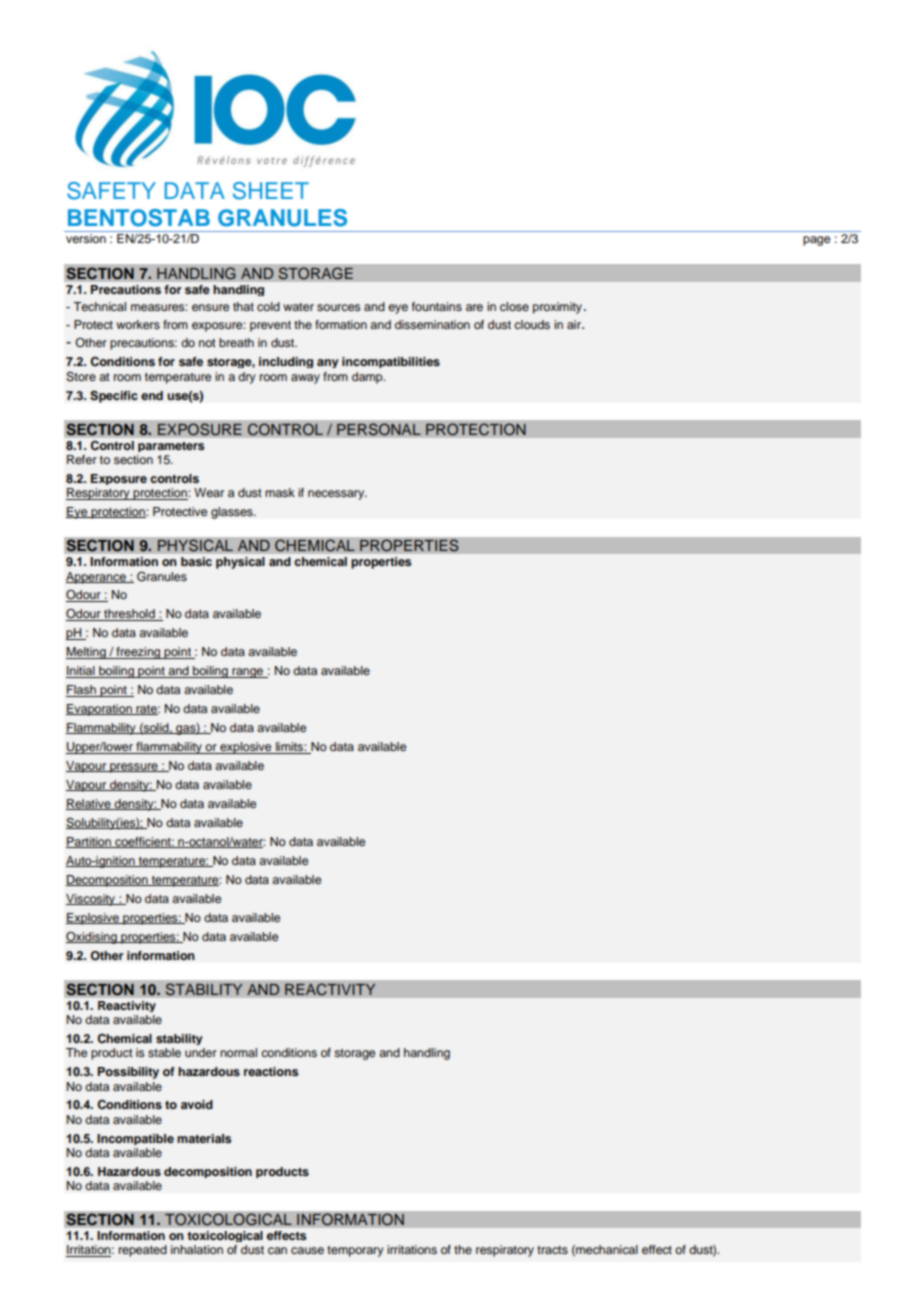 Image resolution: width=924 pixels, height=1308 pixels. What do you see at coordinates (209, 492) in the screenshot?
I see `Wear` at bounding box center [209, 492].
